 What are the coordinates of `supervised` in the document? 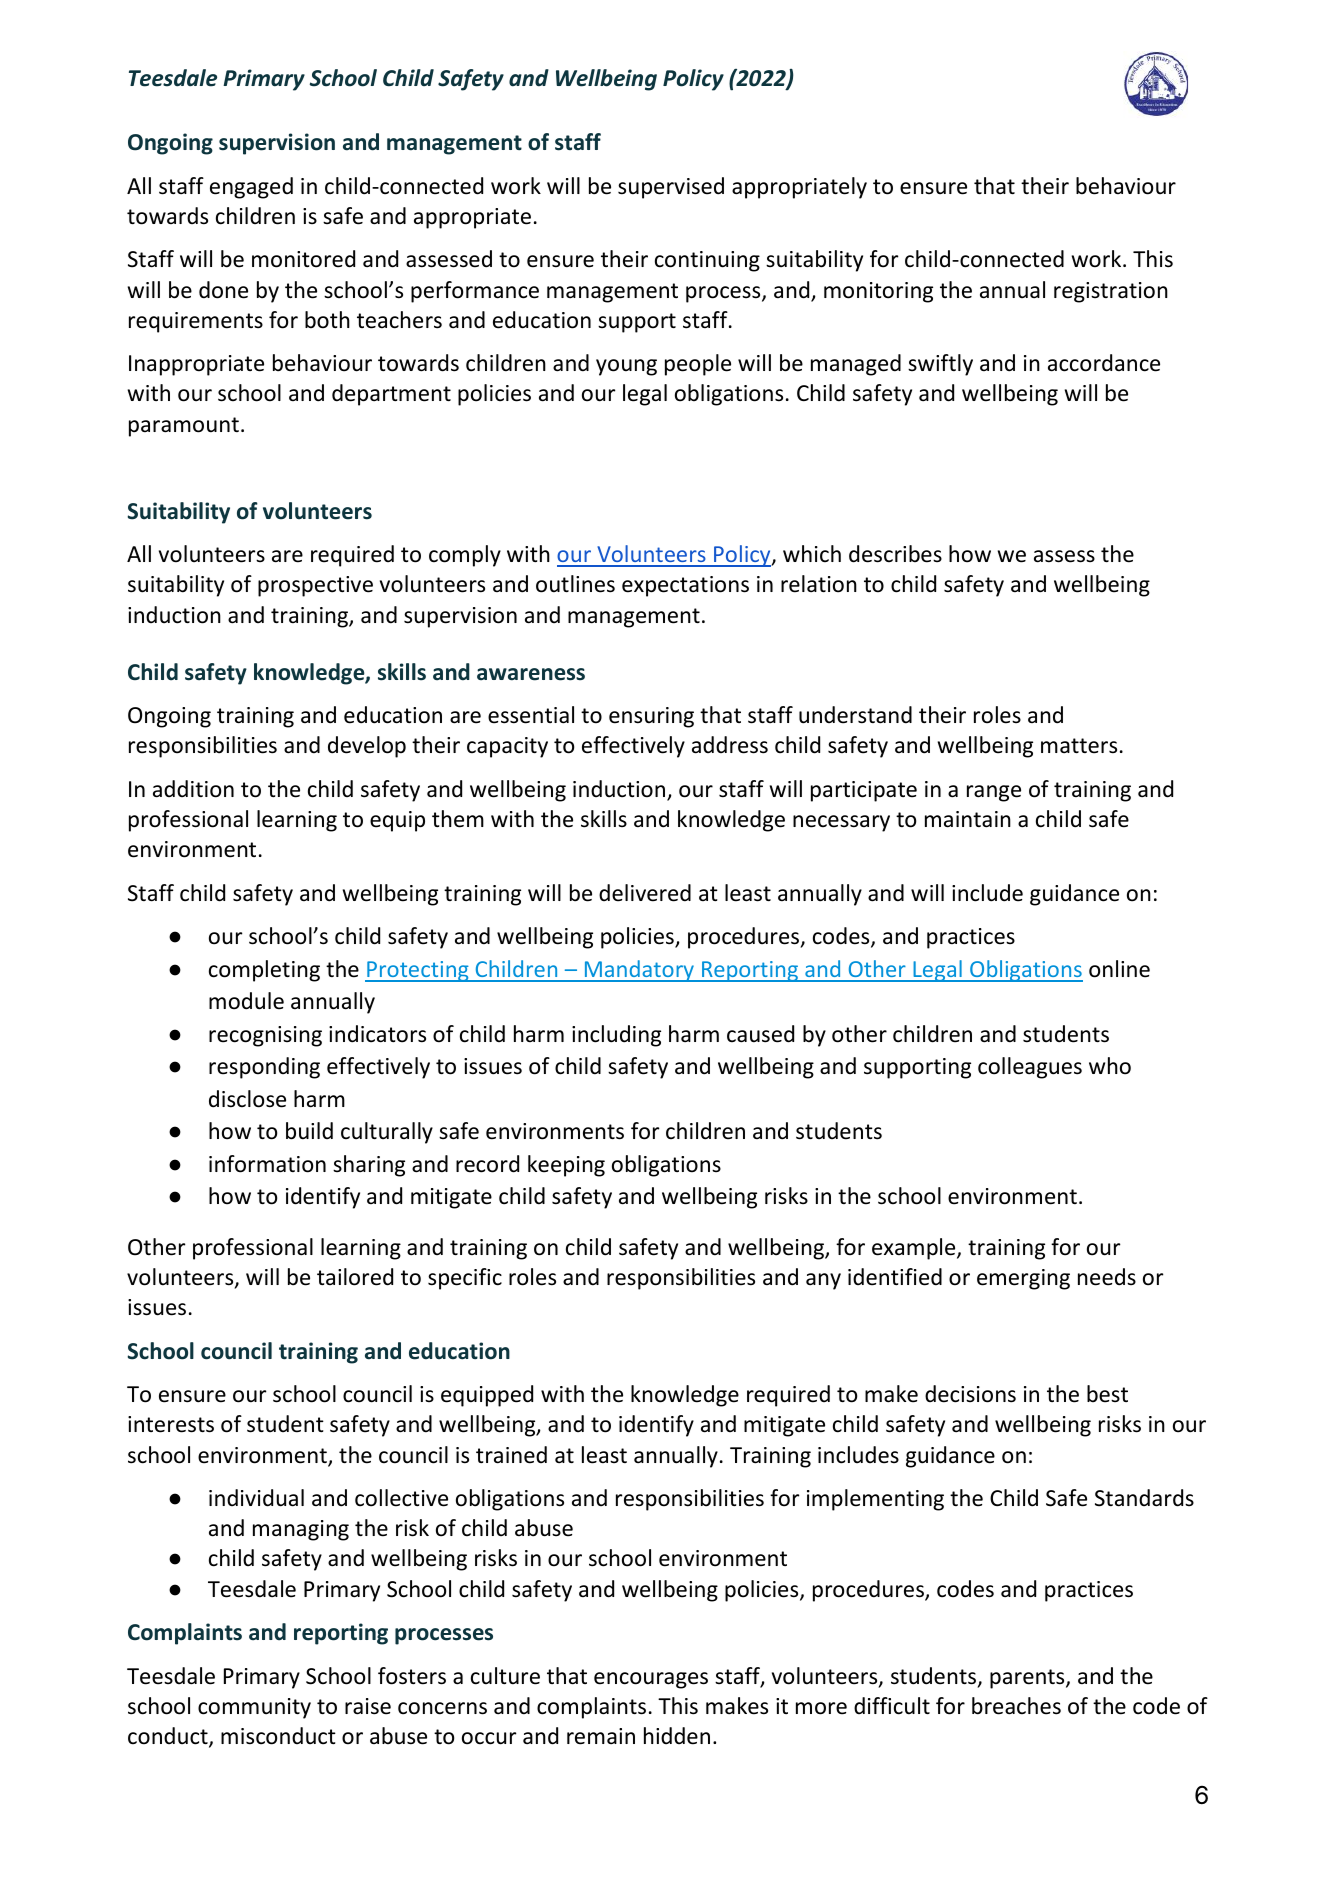 It's located at (671, 188).
